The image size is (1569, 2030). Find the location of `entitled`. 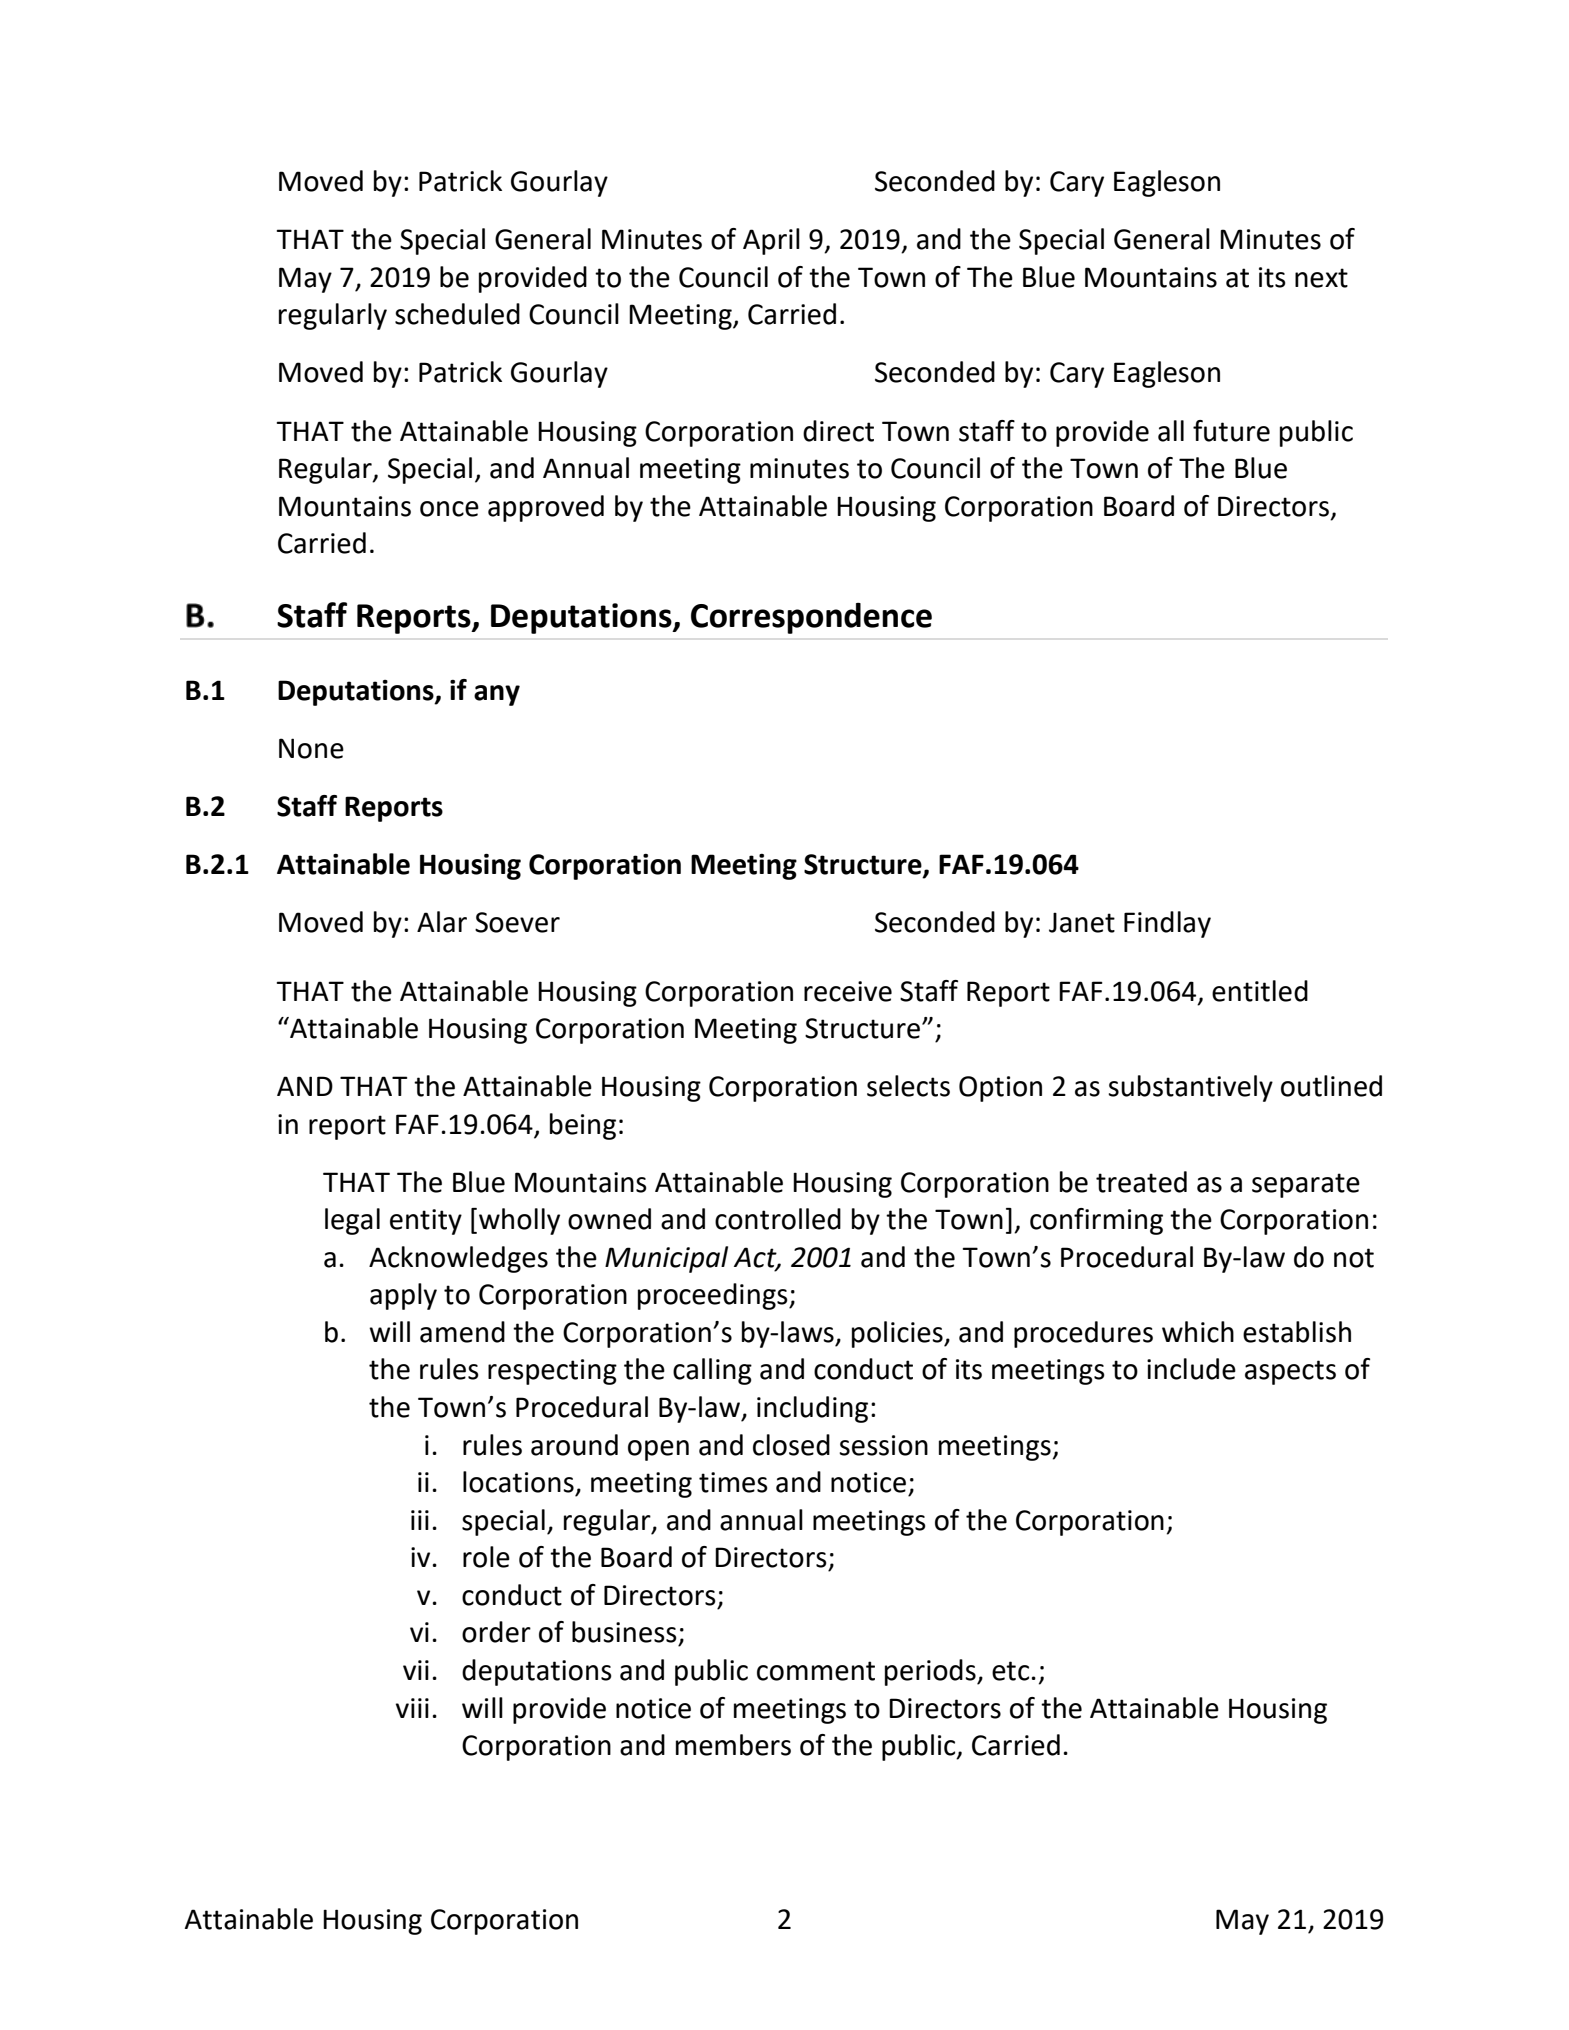

entitled is located at coordinates (1260, 991).
